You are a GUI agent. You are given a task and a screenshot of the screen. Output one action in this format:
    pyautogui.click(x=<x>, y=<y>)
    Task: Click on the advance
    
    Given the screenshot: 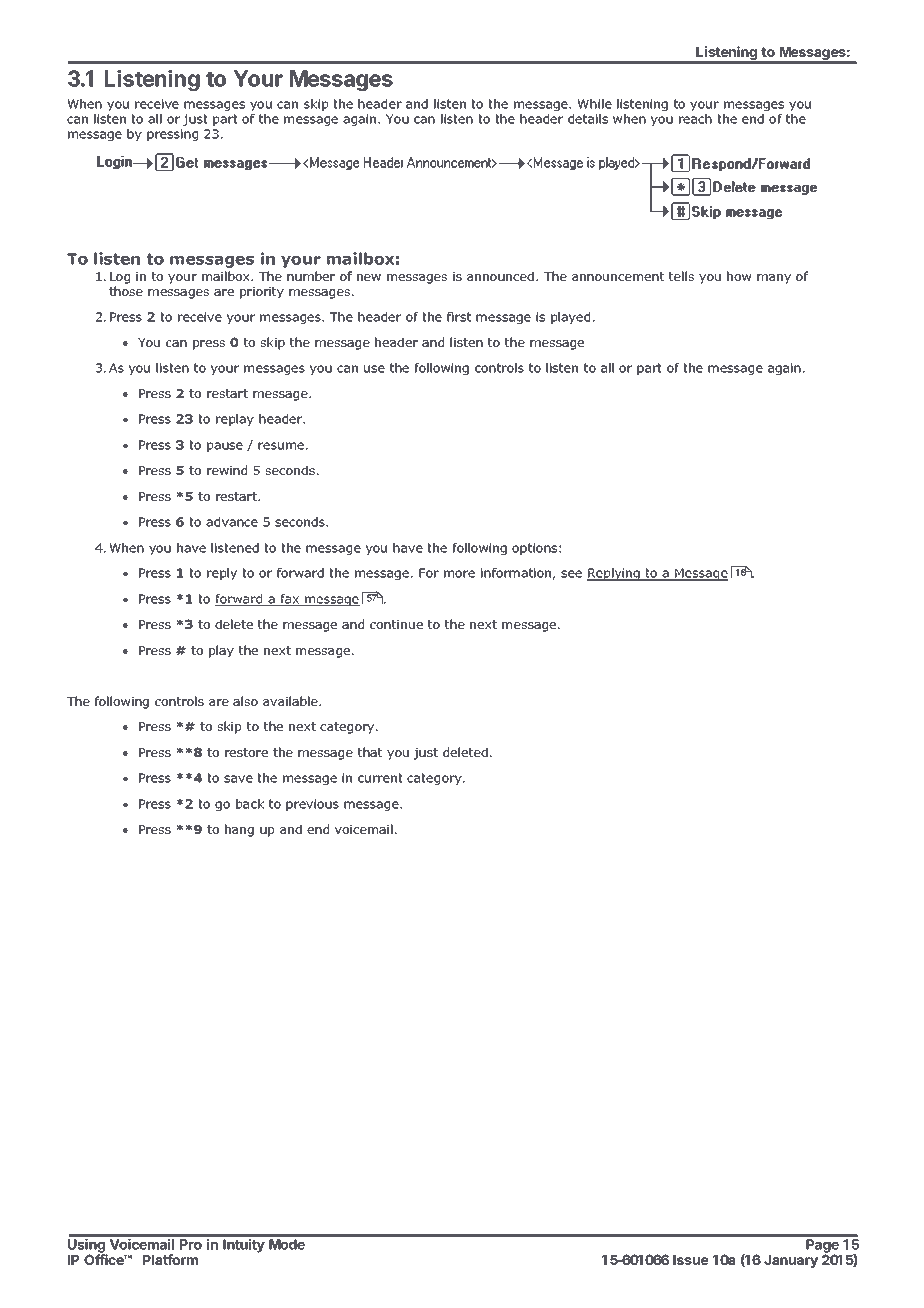 What is the action you would take?
    pyautogui.click(x=232, y=522)
